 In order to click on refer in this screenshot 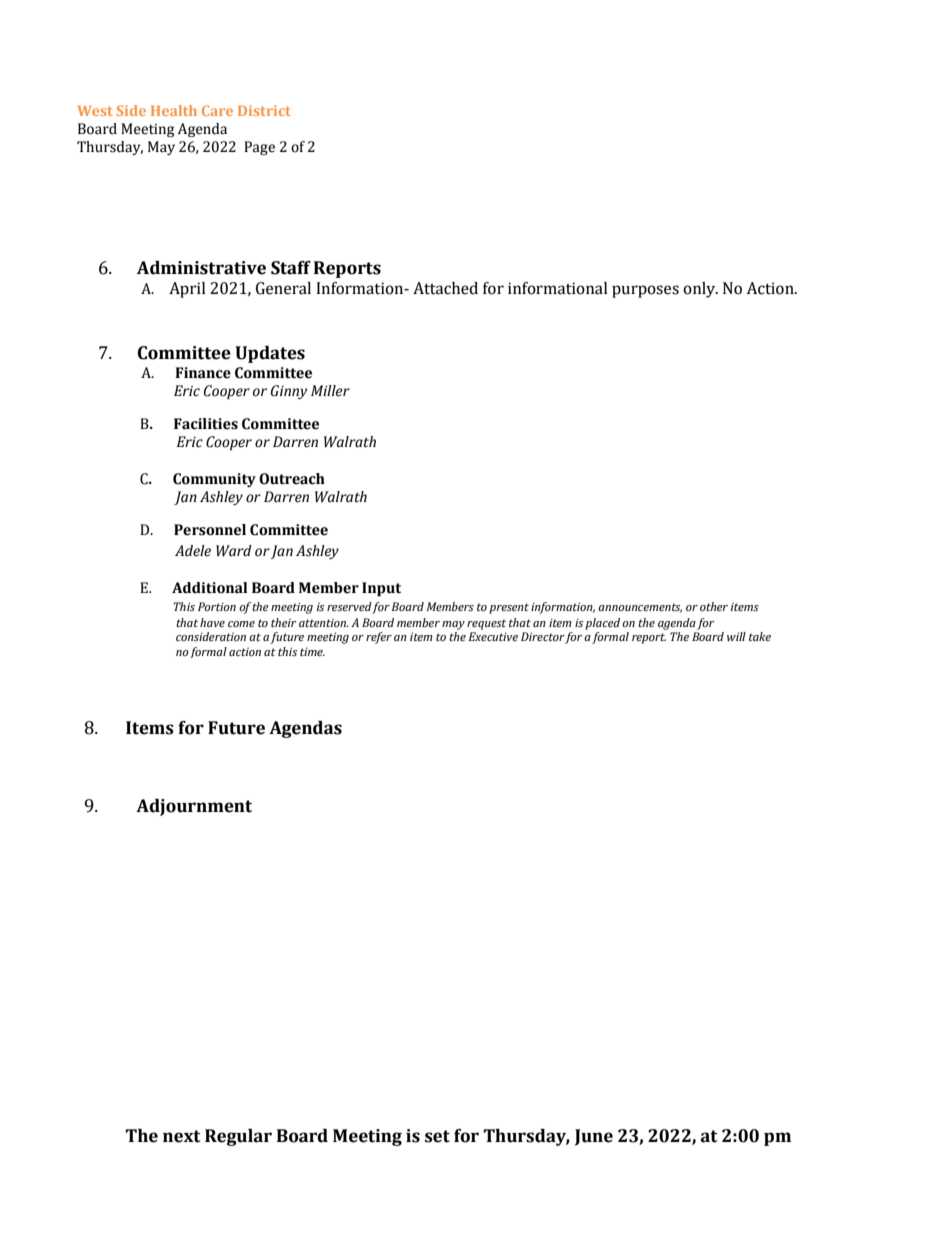, I will do `click(379, 638)`.
